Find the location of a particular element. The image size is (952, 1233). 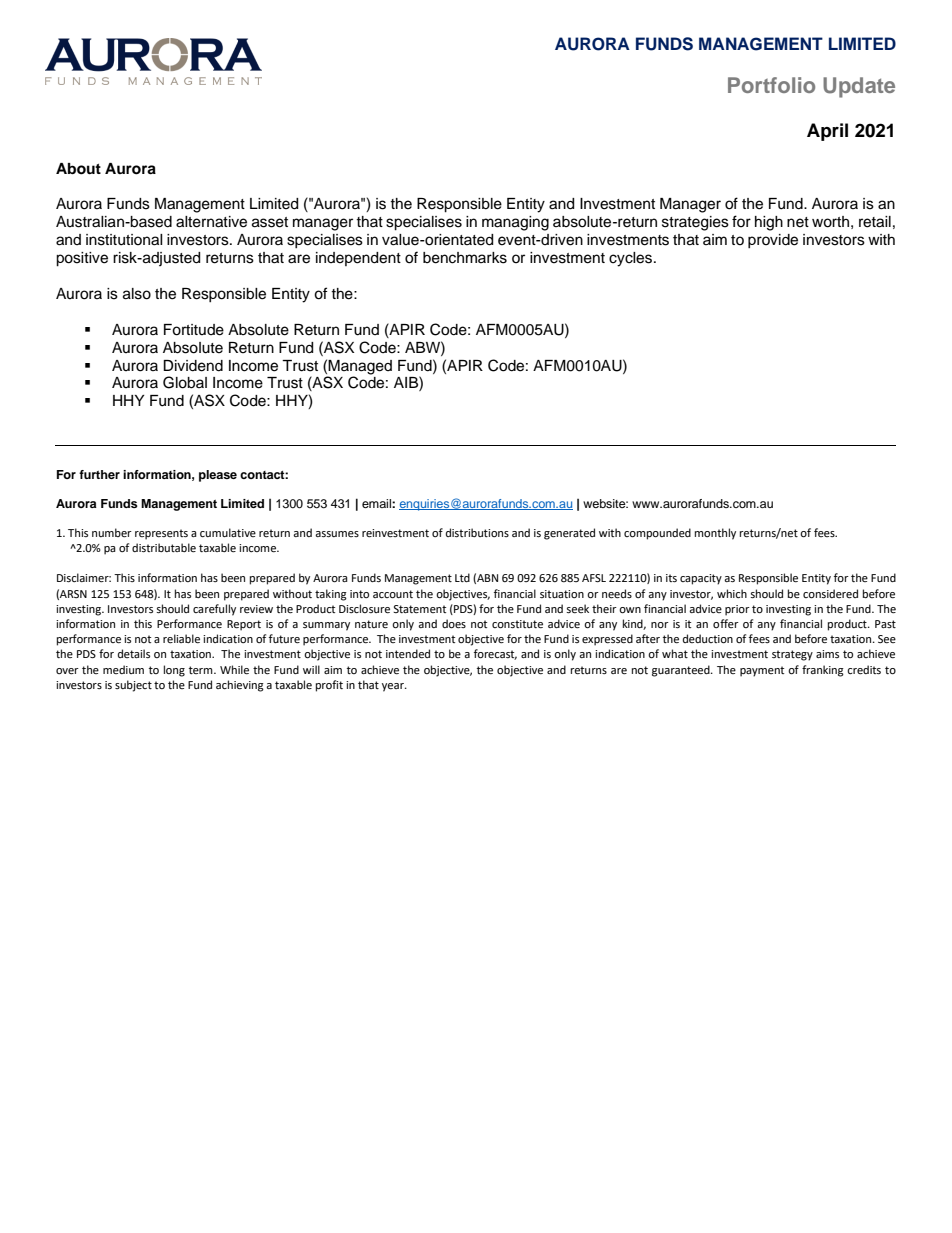

intended is located at coordinates (408, 654).
